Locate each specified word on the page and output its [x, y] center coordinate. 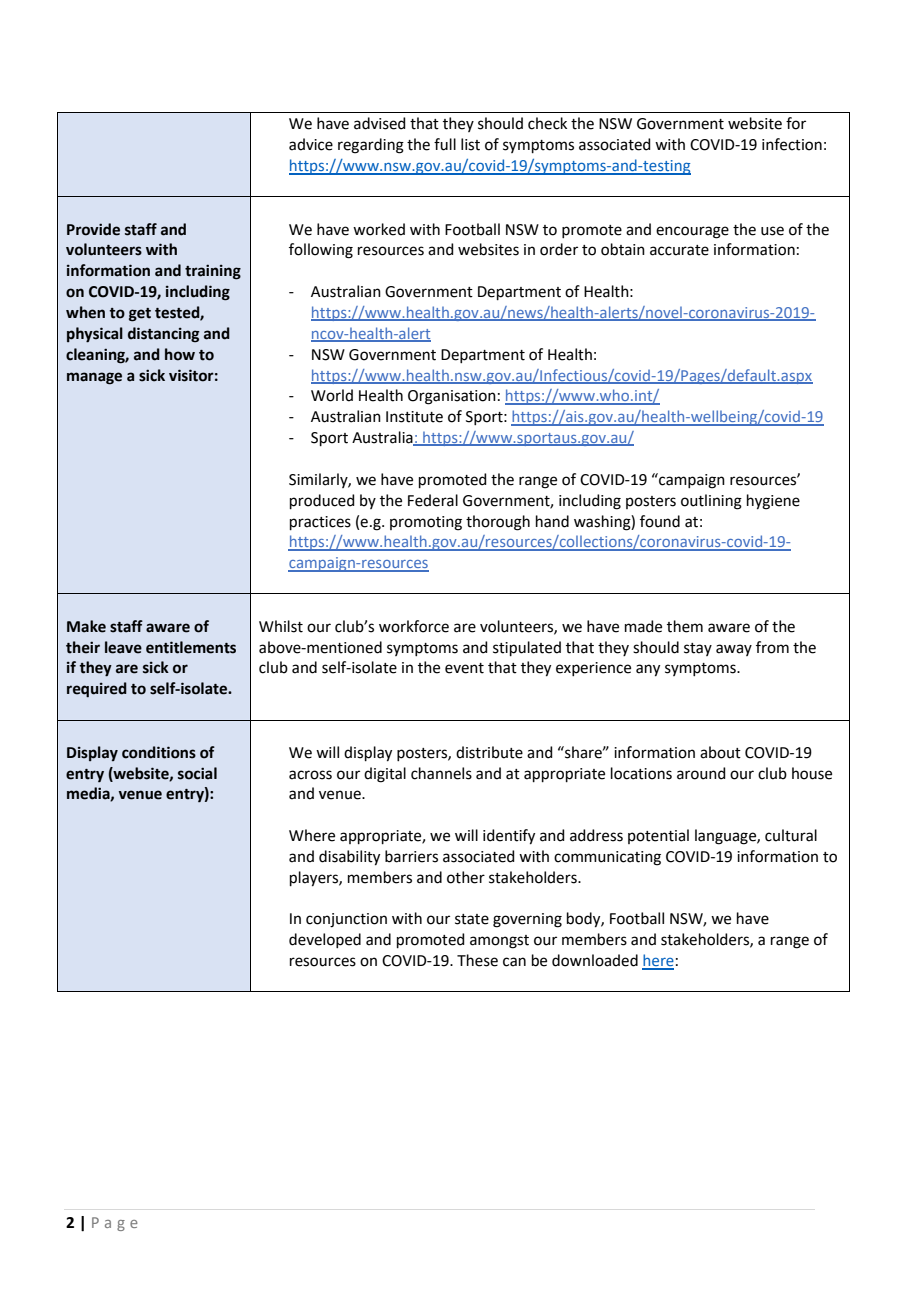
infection [792, 144]
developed [325, 940]
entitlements [191, 647]
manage [94, 378]
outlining [711, 502]
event [464, 668]
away [734, 650]
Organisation [452, 397]
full [445, 144]
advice [311, 144]
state [472, 919]
